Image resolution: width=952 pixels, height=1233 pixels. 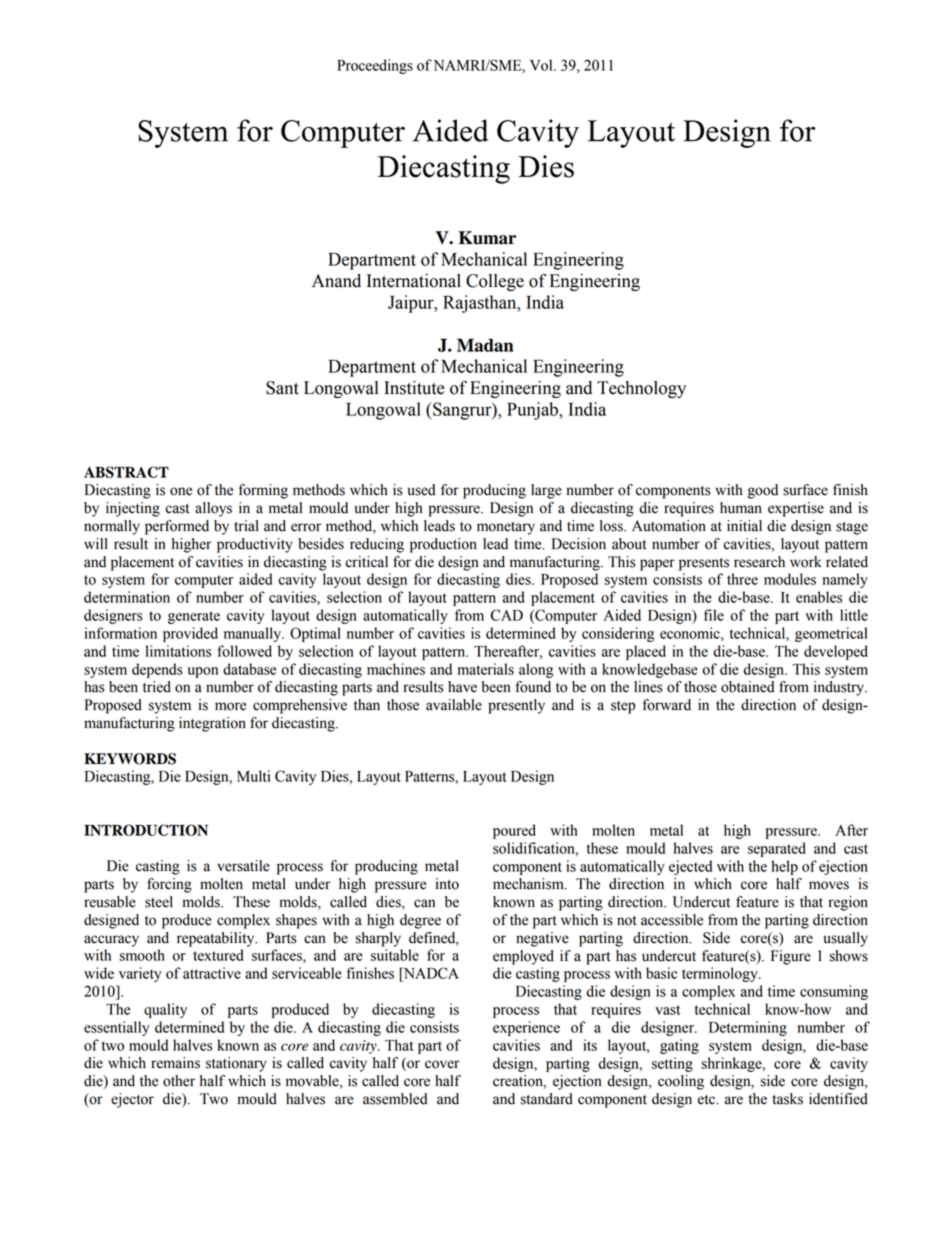 I want to click on CAD, so click(x=507, y=615).
